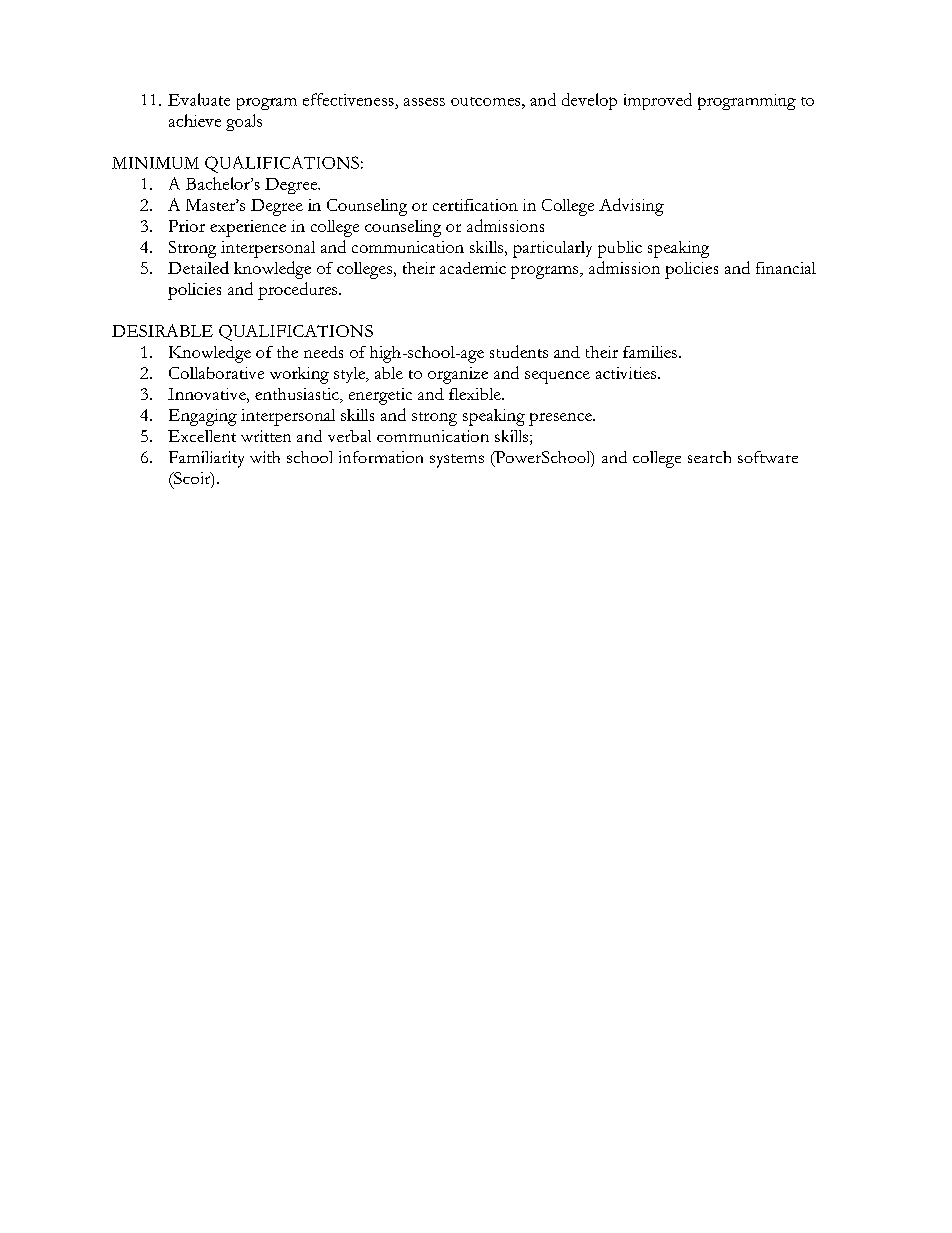  I want to click on Familiarity, so click(206, 459).
